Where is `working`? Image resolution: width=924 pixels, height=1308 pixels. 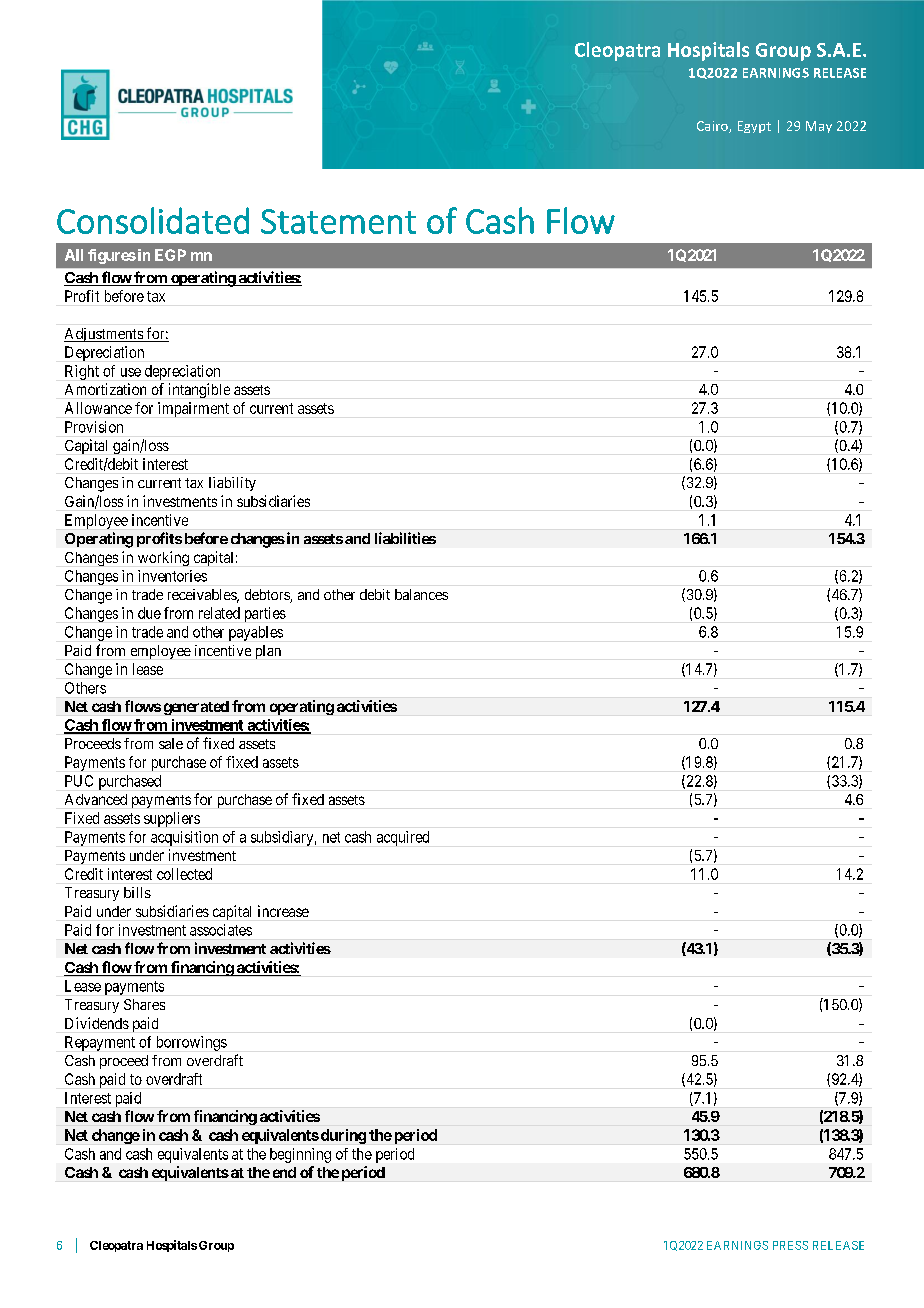
working is located at coordinates (163, 558).
